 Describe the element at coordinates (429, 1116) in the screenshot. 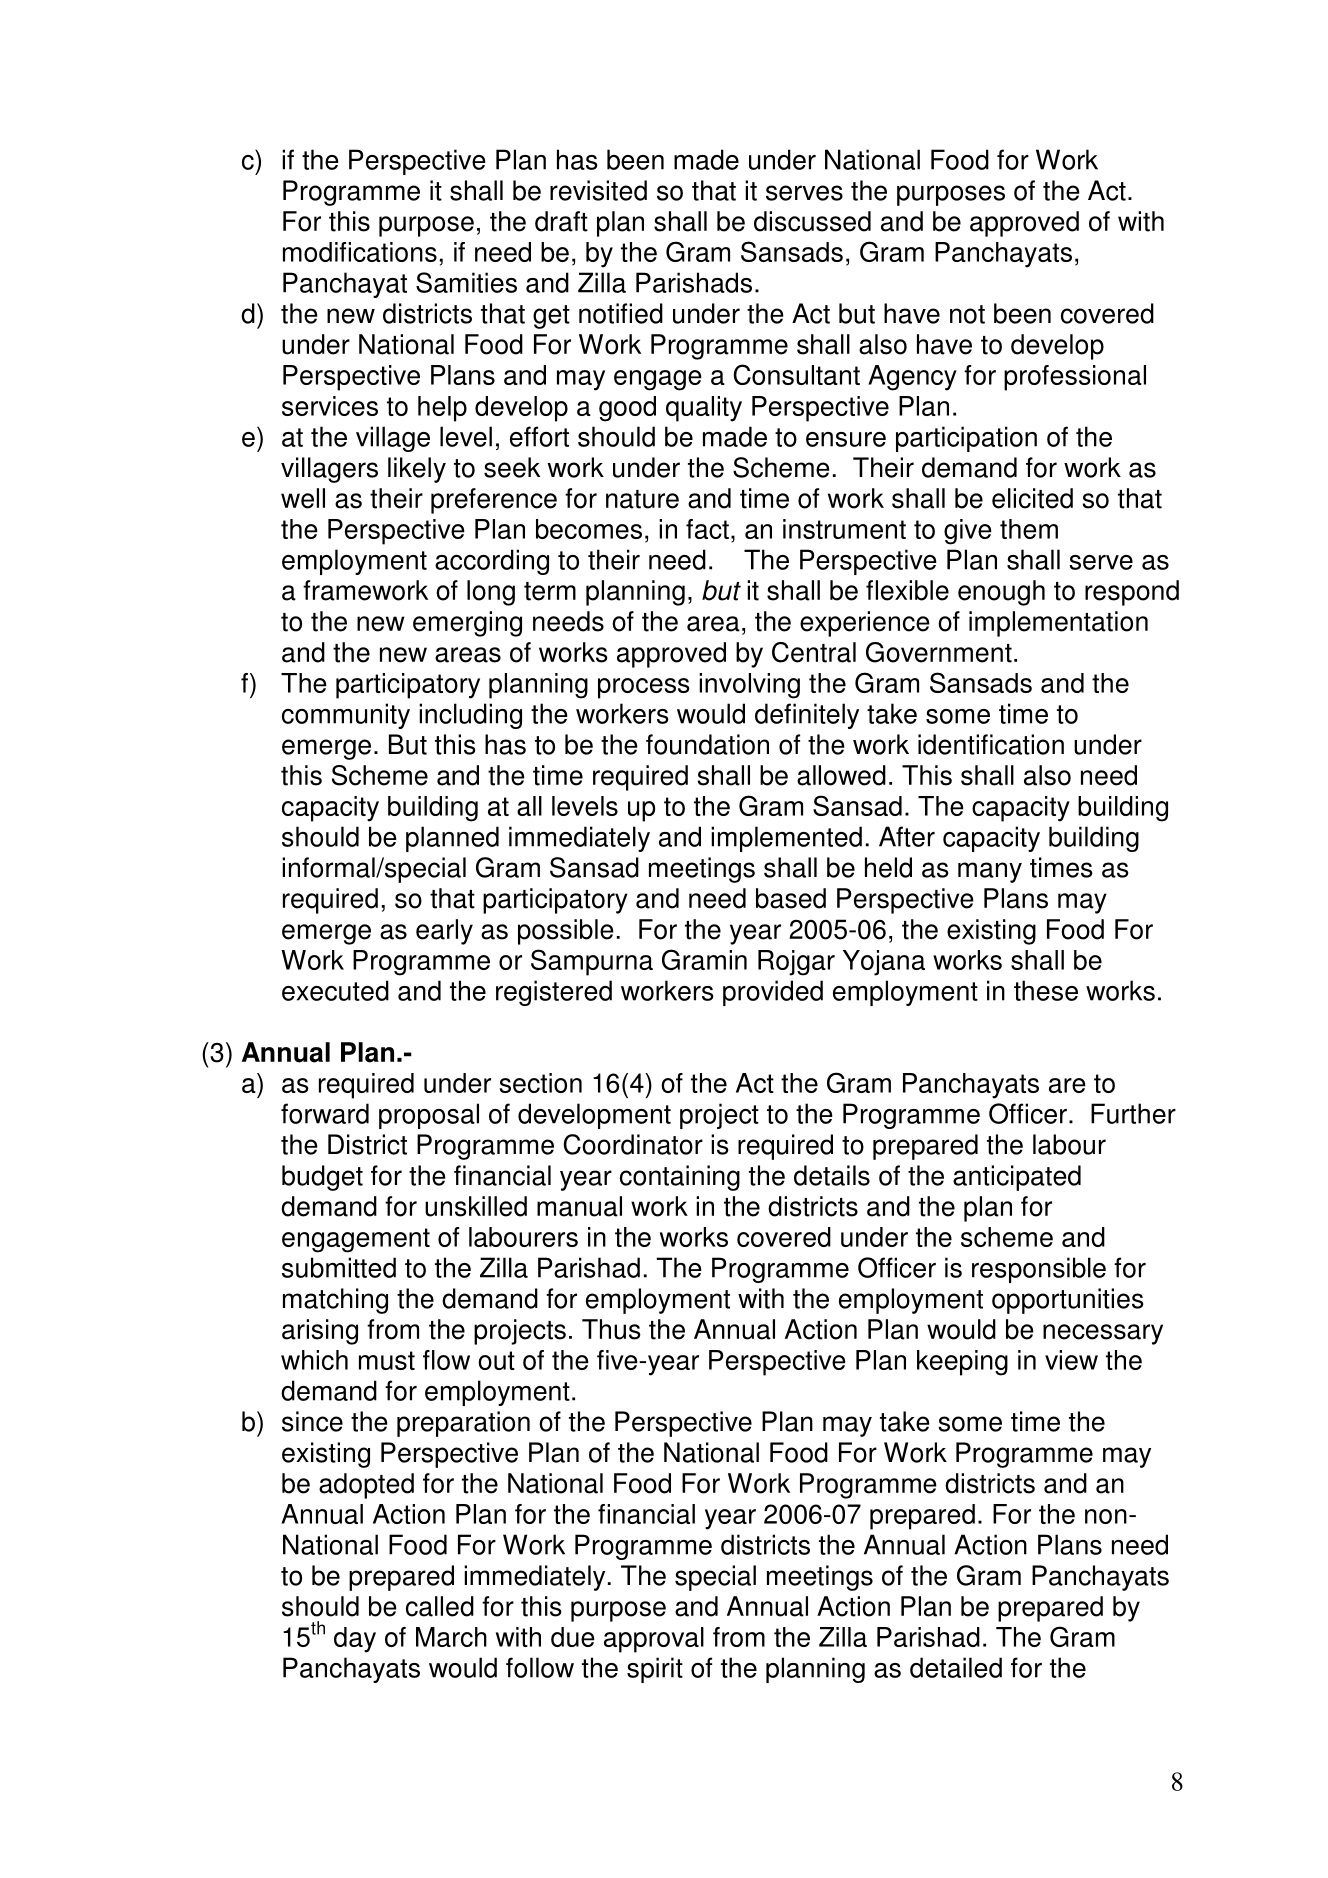

I see `proposal` at that location.
